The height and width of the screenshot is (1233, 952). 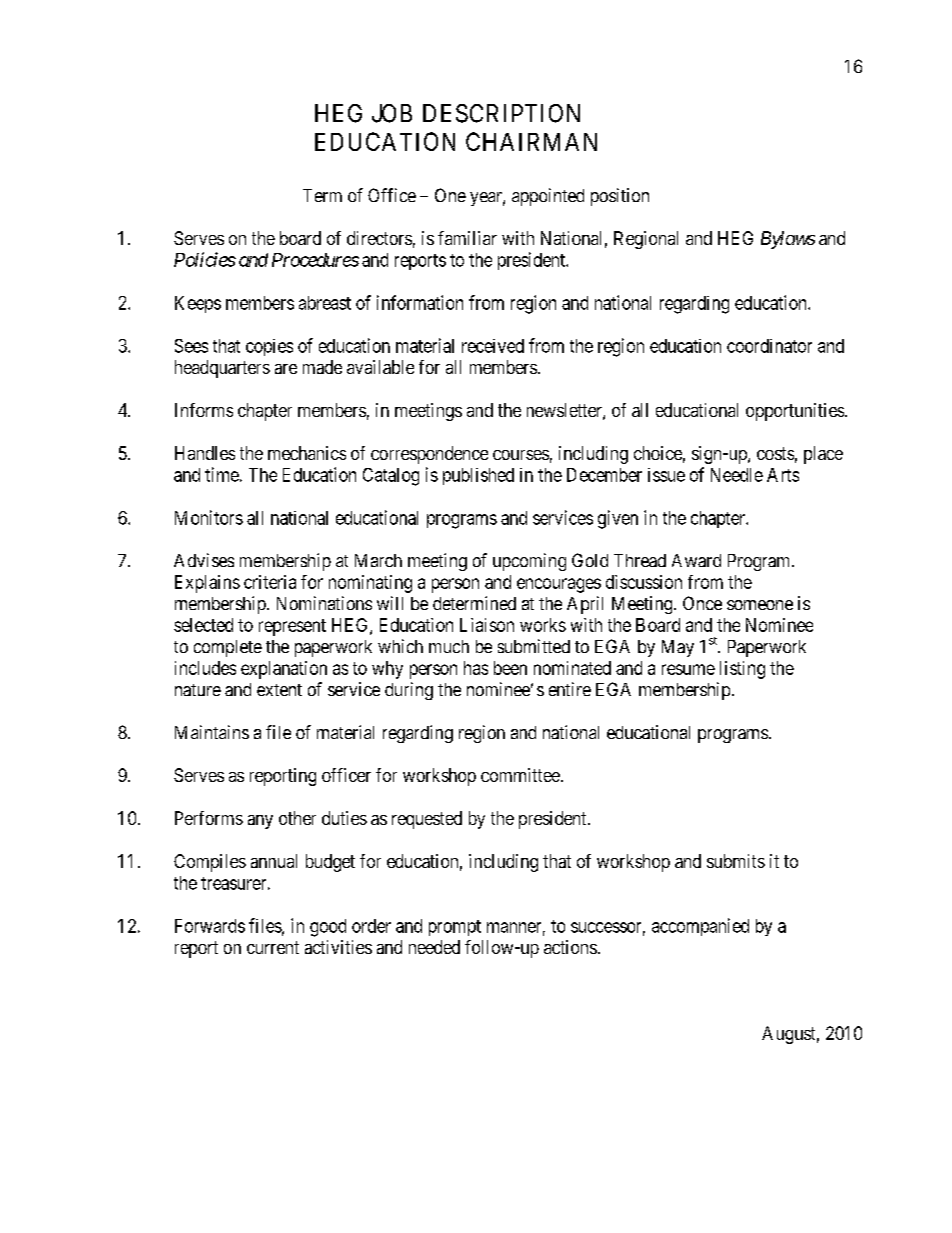 What do you see at coordinates (520, 775) in the screenshot?
I see `committee` at bounding box center [520, 775].
